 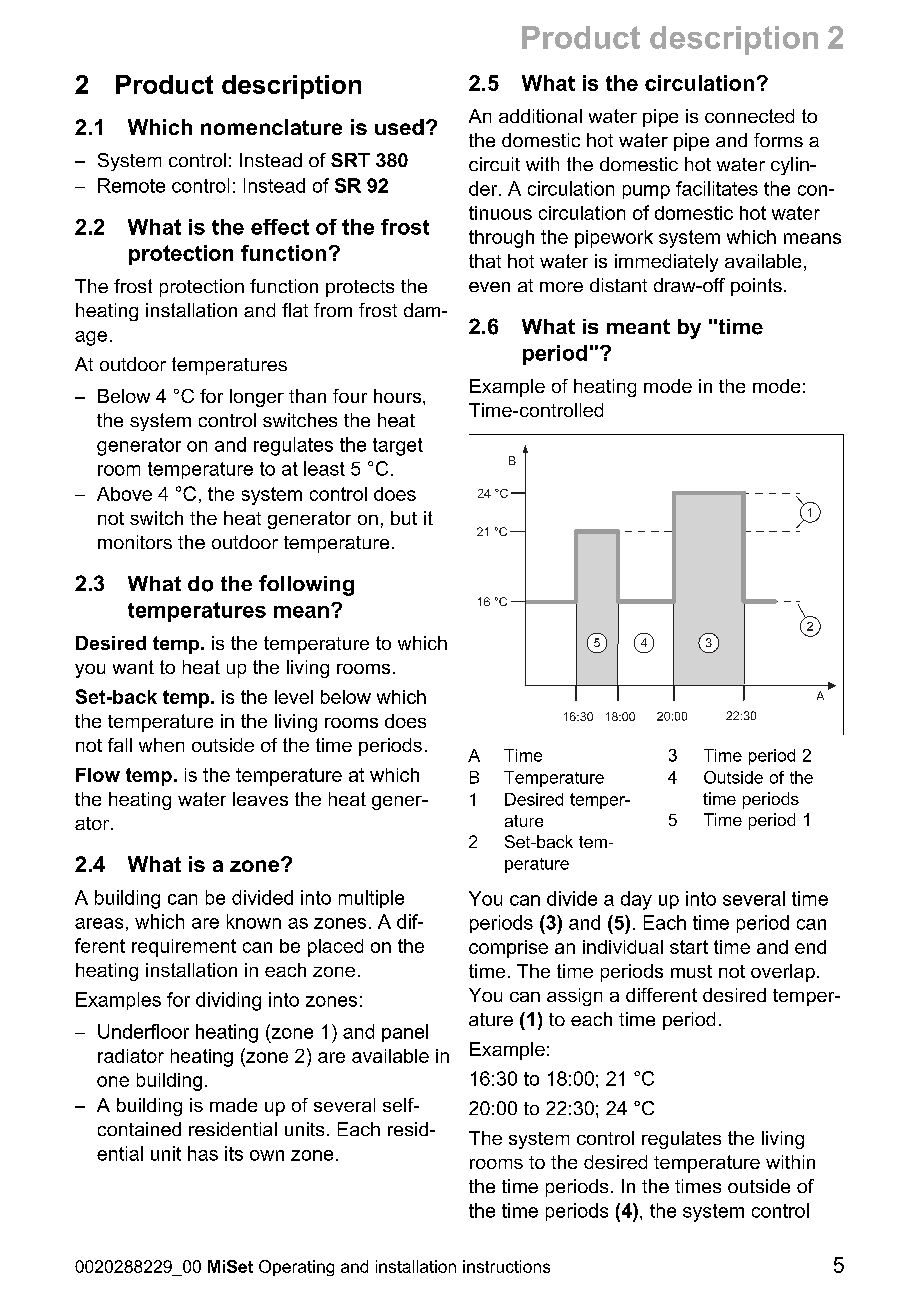 What do you see at coordinates (131, 185) in the screenshot?
I see `Remote` at bounding box center [131, 185].
